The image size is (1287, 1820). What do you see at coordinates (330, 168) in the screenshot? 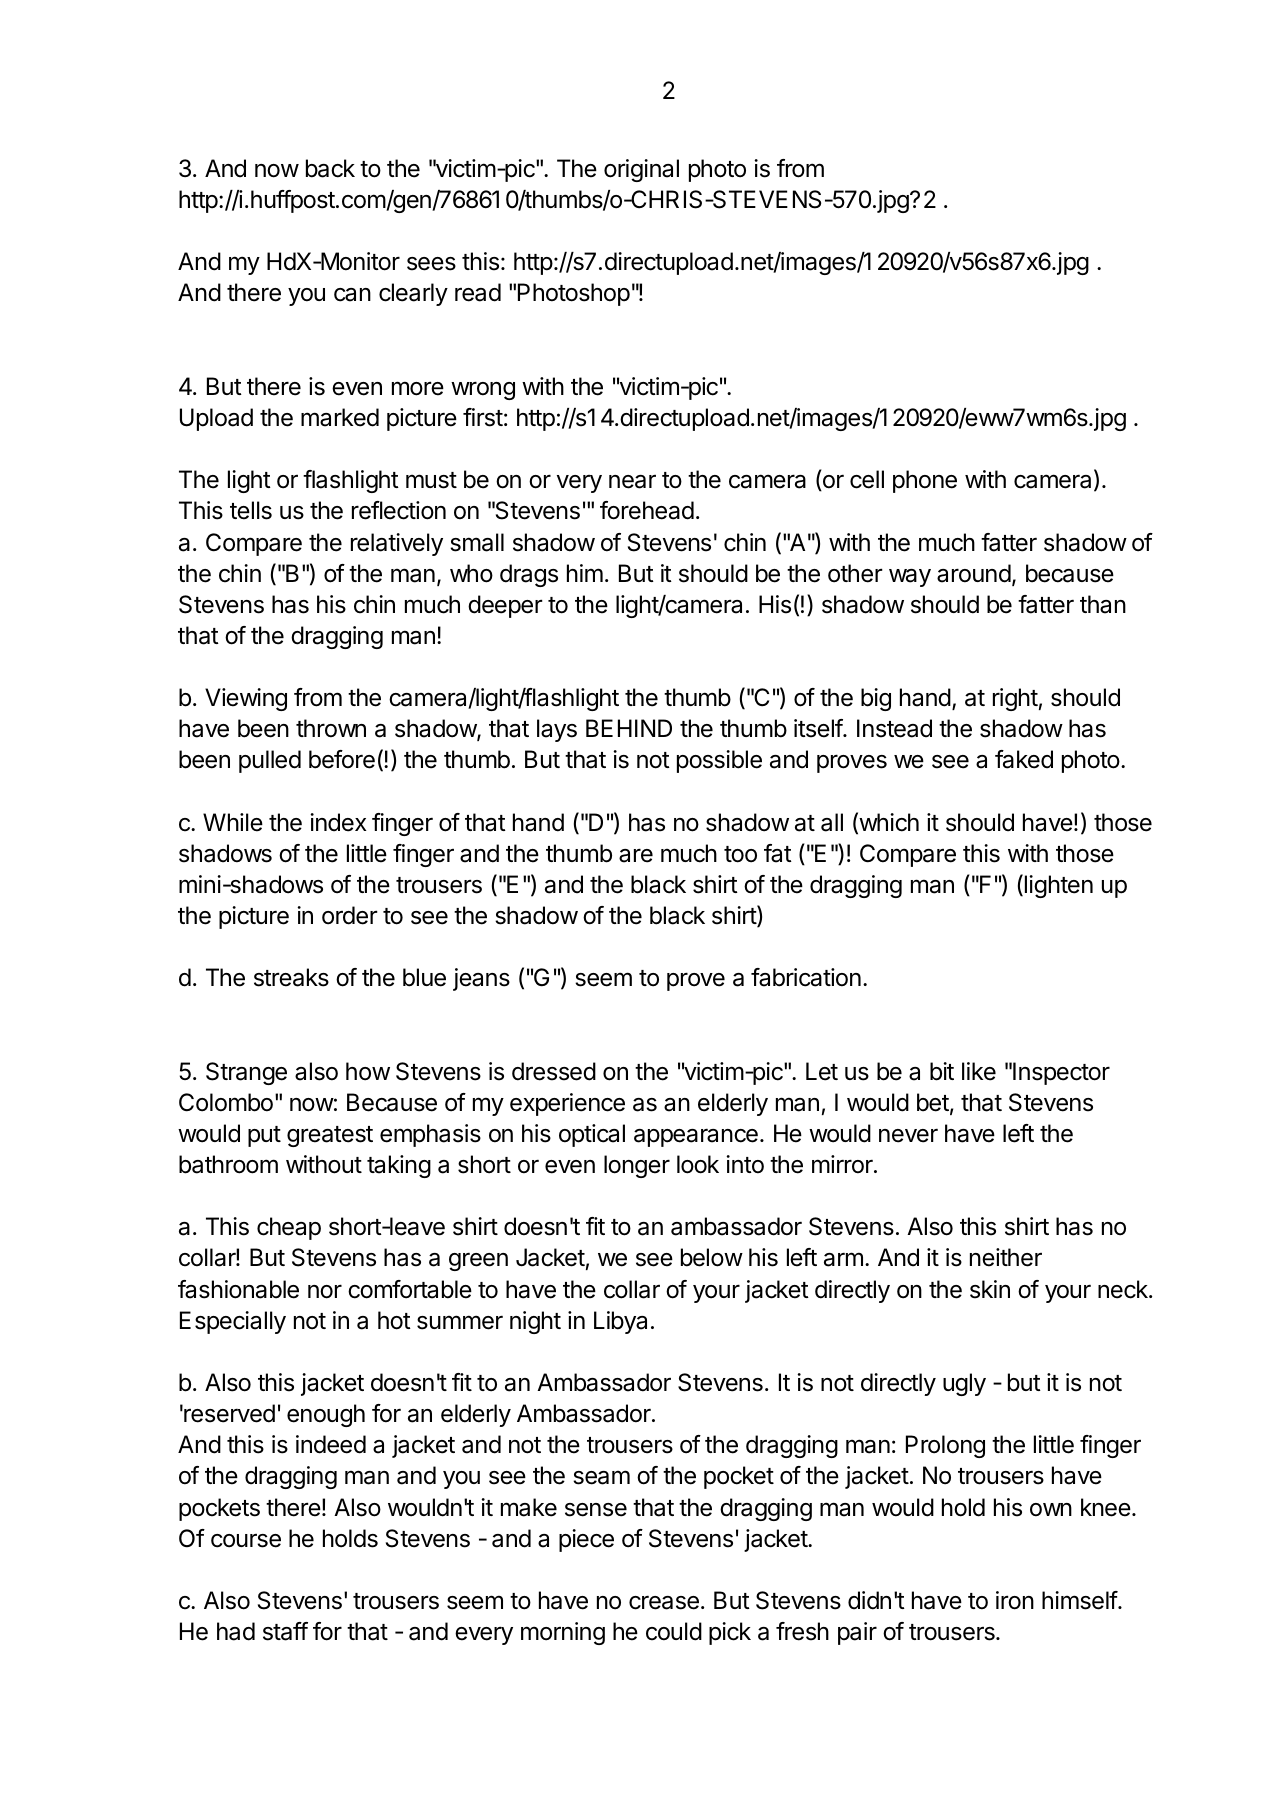
I see `back` at bounding box center [330, 168].
